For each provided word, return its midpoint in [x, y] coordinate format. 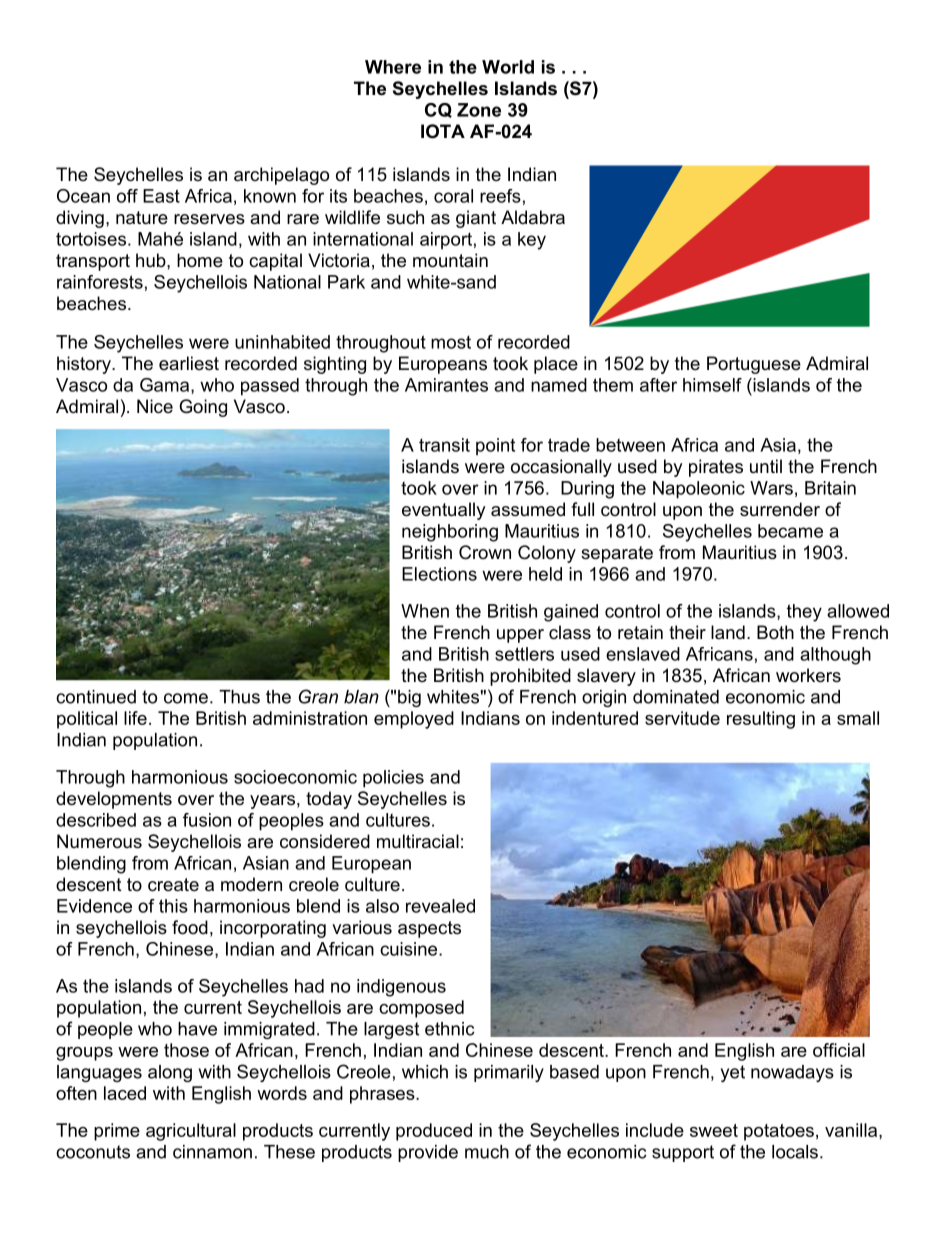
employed [414, 720]
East [161, 196]
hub [152, 260]
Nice [155, 406]
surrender [780, 509]
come [186, 698]
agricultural [191, 1132]
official [839, 1050]
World [508, 67]
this [173, 906]
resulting [761, 720]
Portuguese [754, 365]
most [451, 342]
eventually [443, 511]
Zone [479, 110]
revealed [440, 906]
